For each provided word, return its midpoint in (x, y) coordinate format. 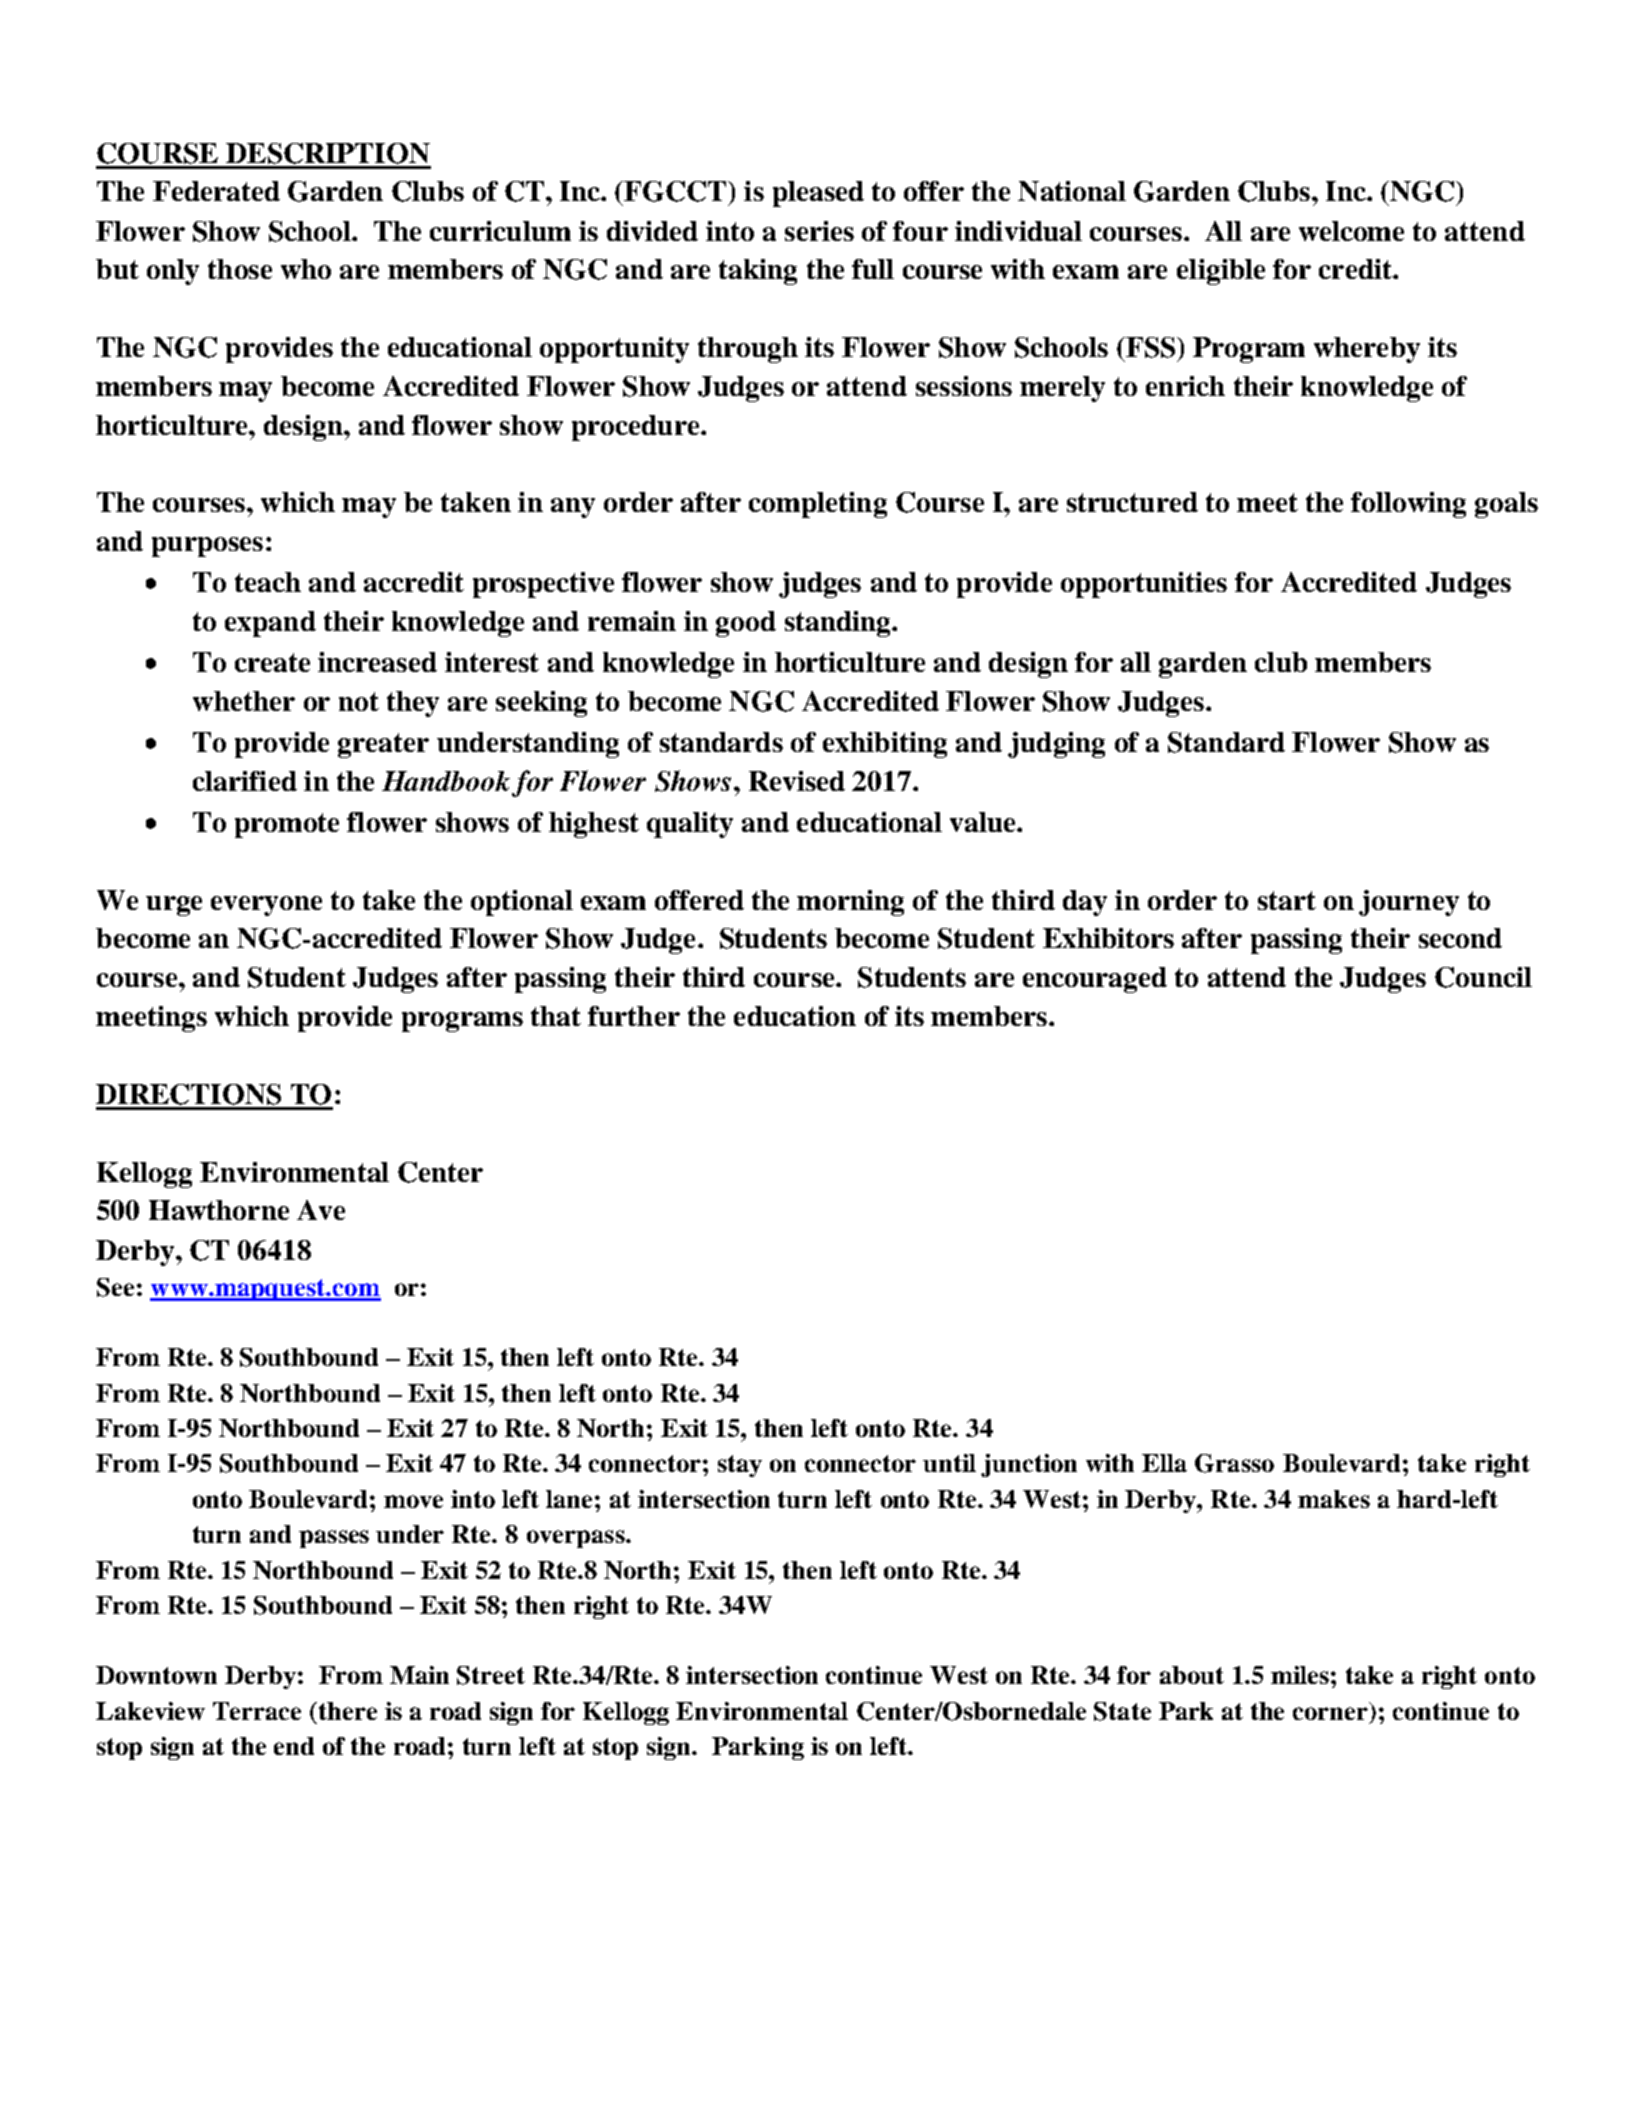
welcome (1351, 231)
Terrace (257, 1711)
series (819, 231)
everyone (266, 906)
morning (850, 903)
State (1122, 1711)
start (1287, 900)
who (306, 269)
